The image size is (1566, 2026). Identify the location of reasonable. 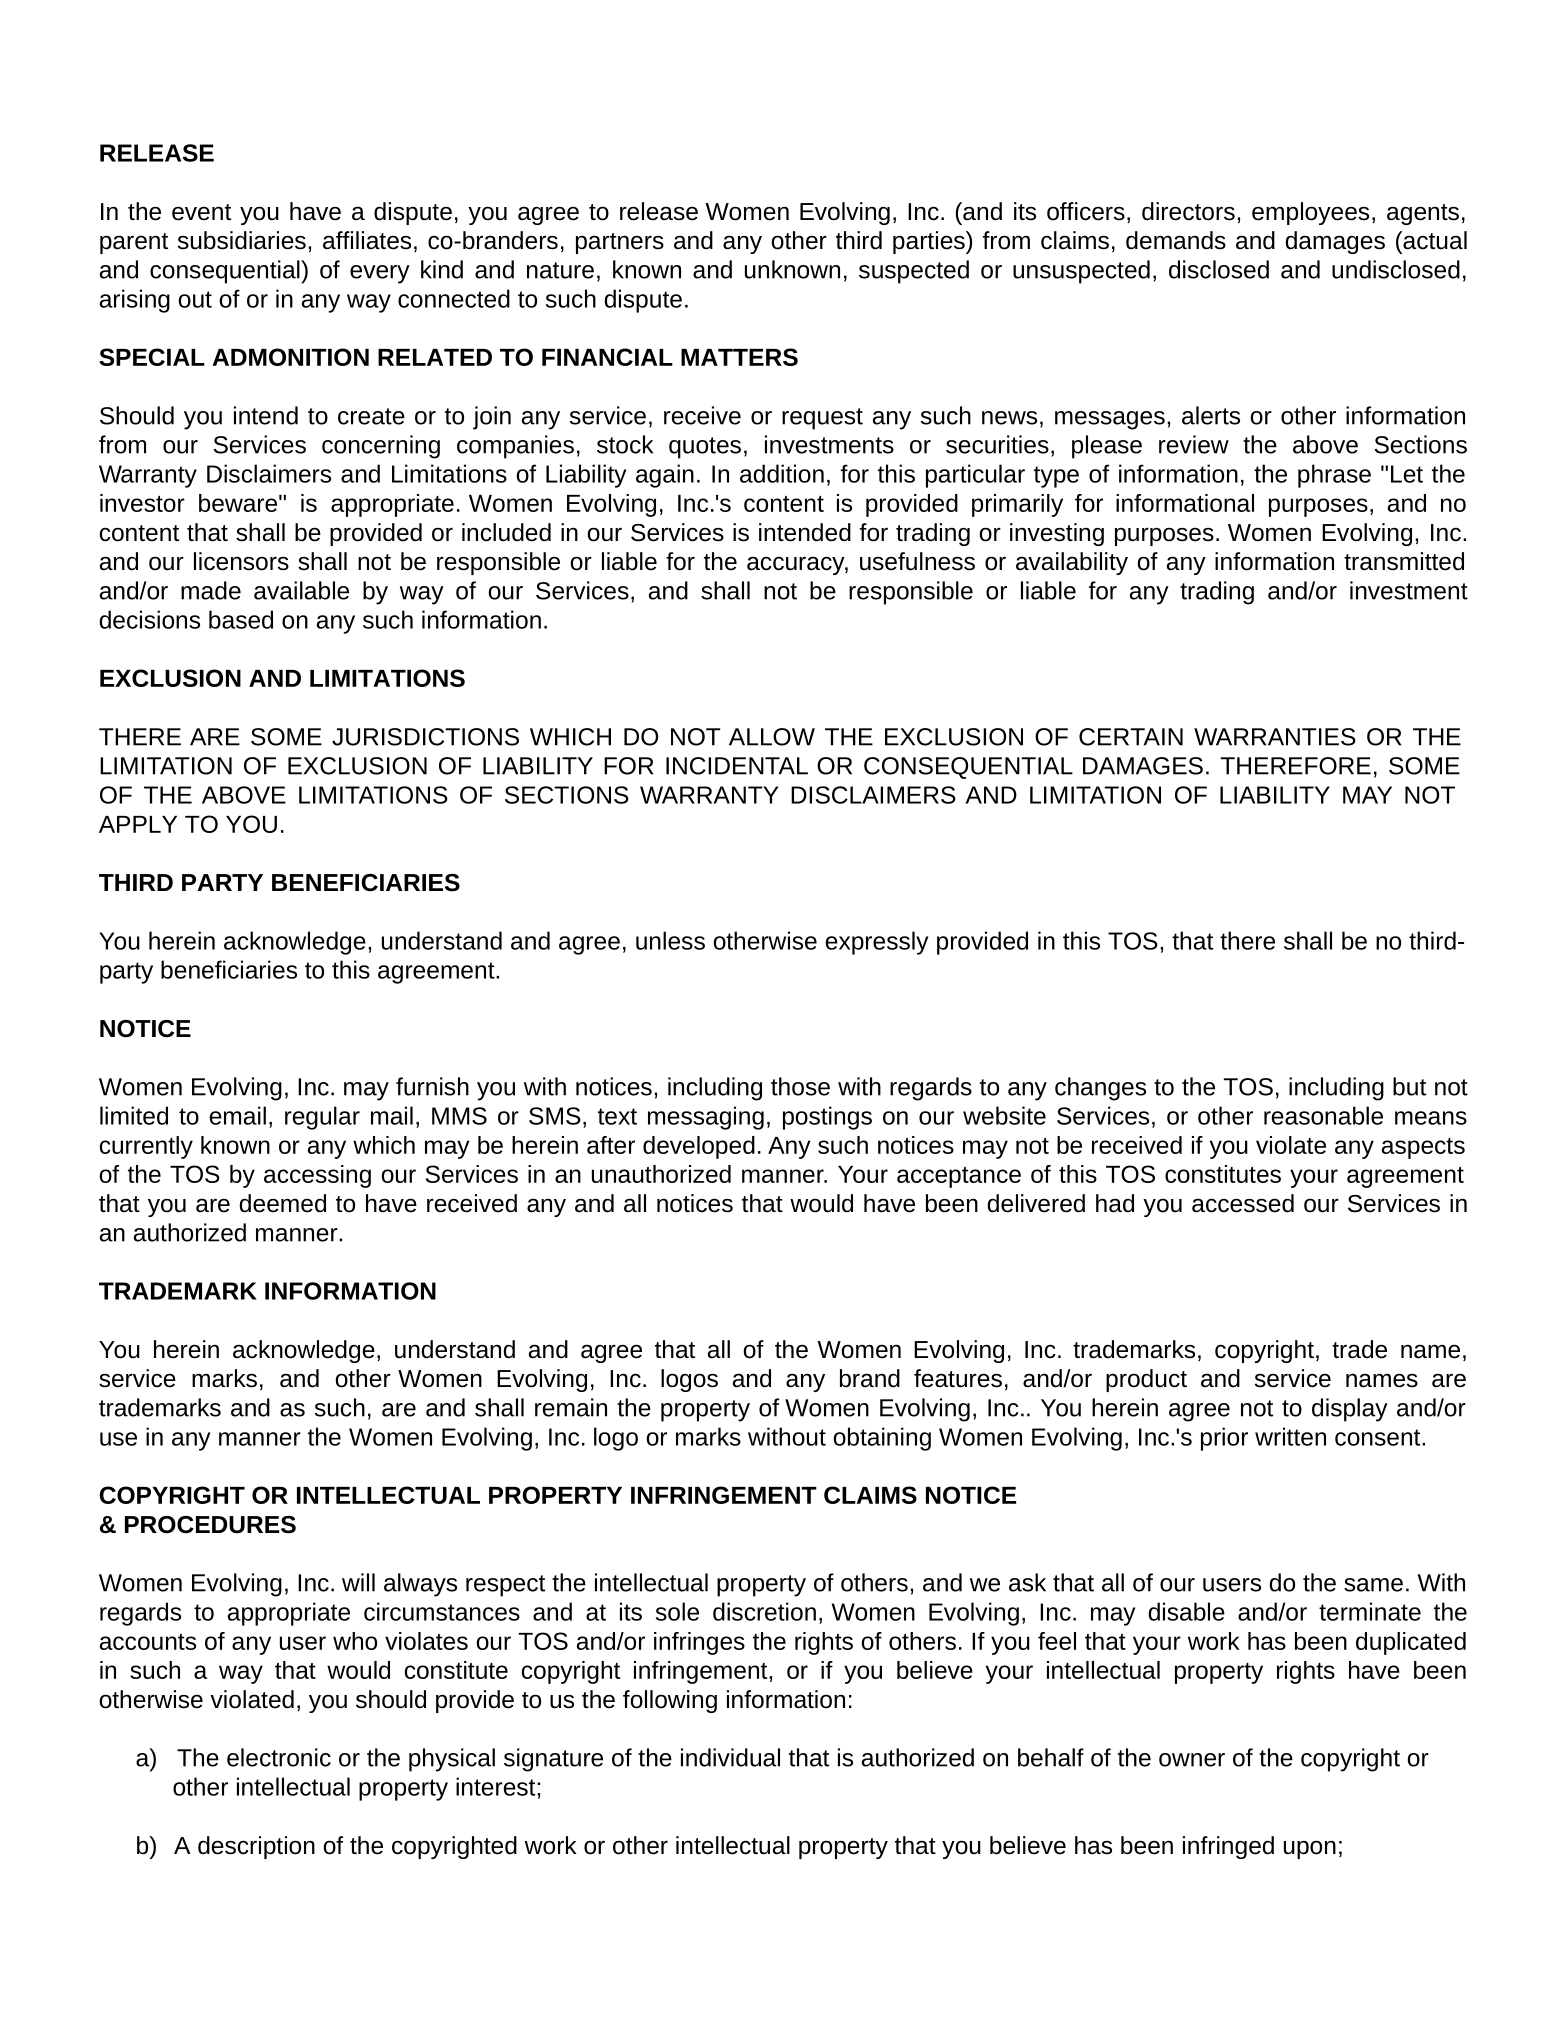
(1323, 1115).
